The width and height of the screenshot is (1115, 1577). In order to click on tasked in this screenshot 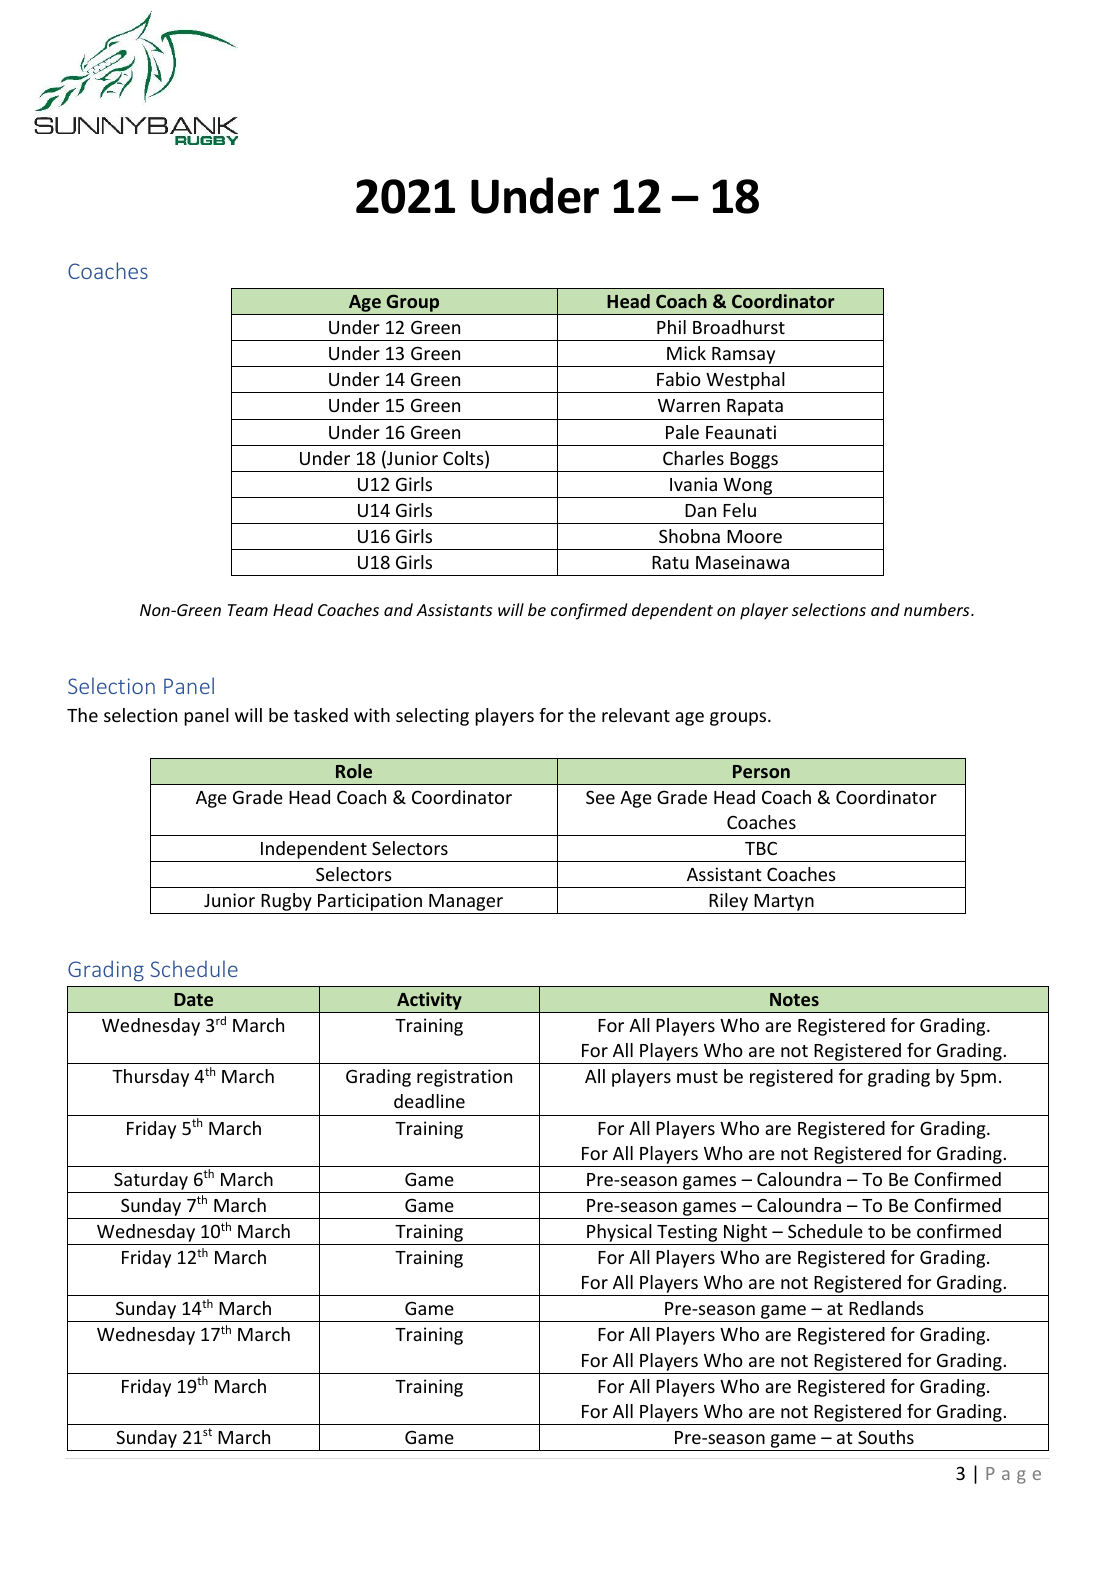, I will do `click(321, 715)`.
